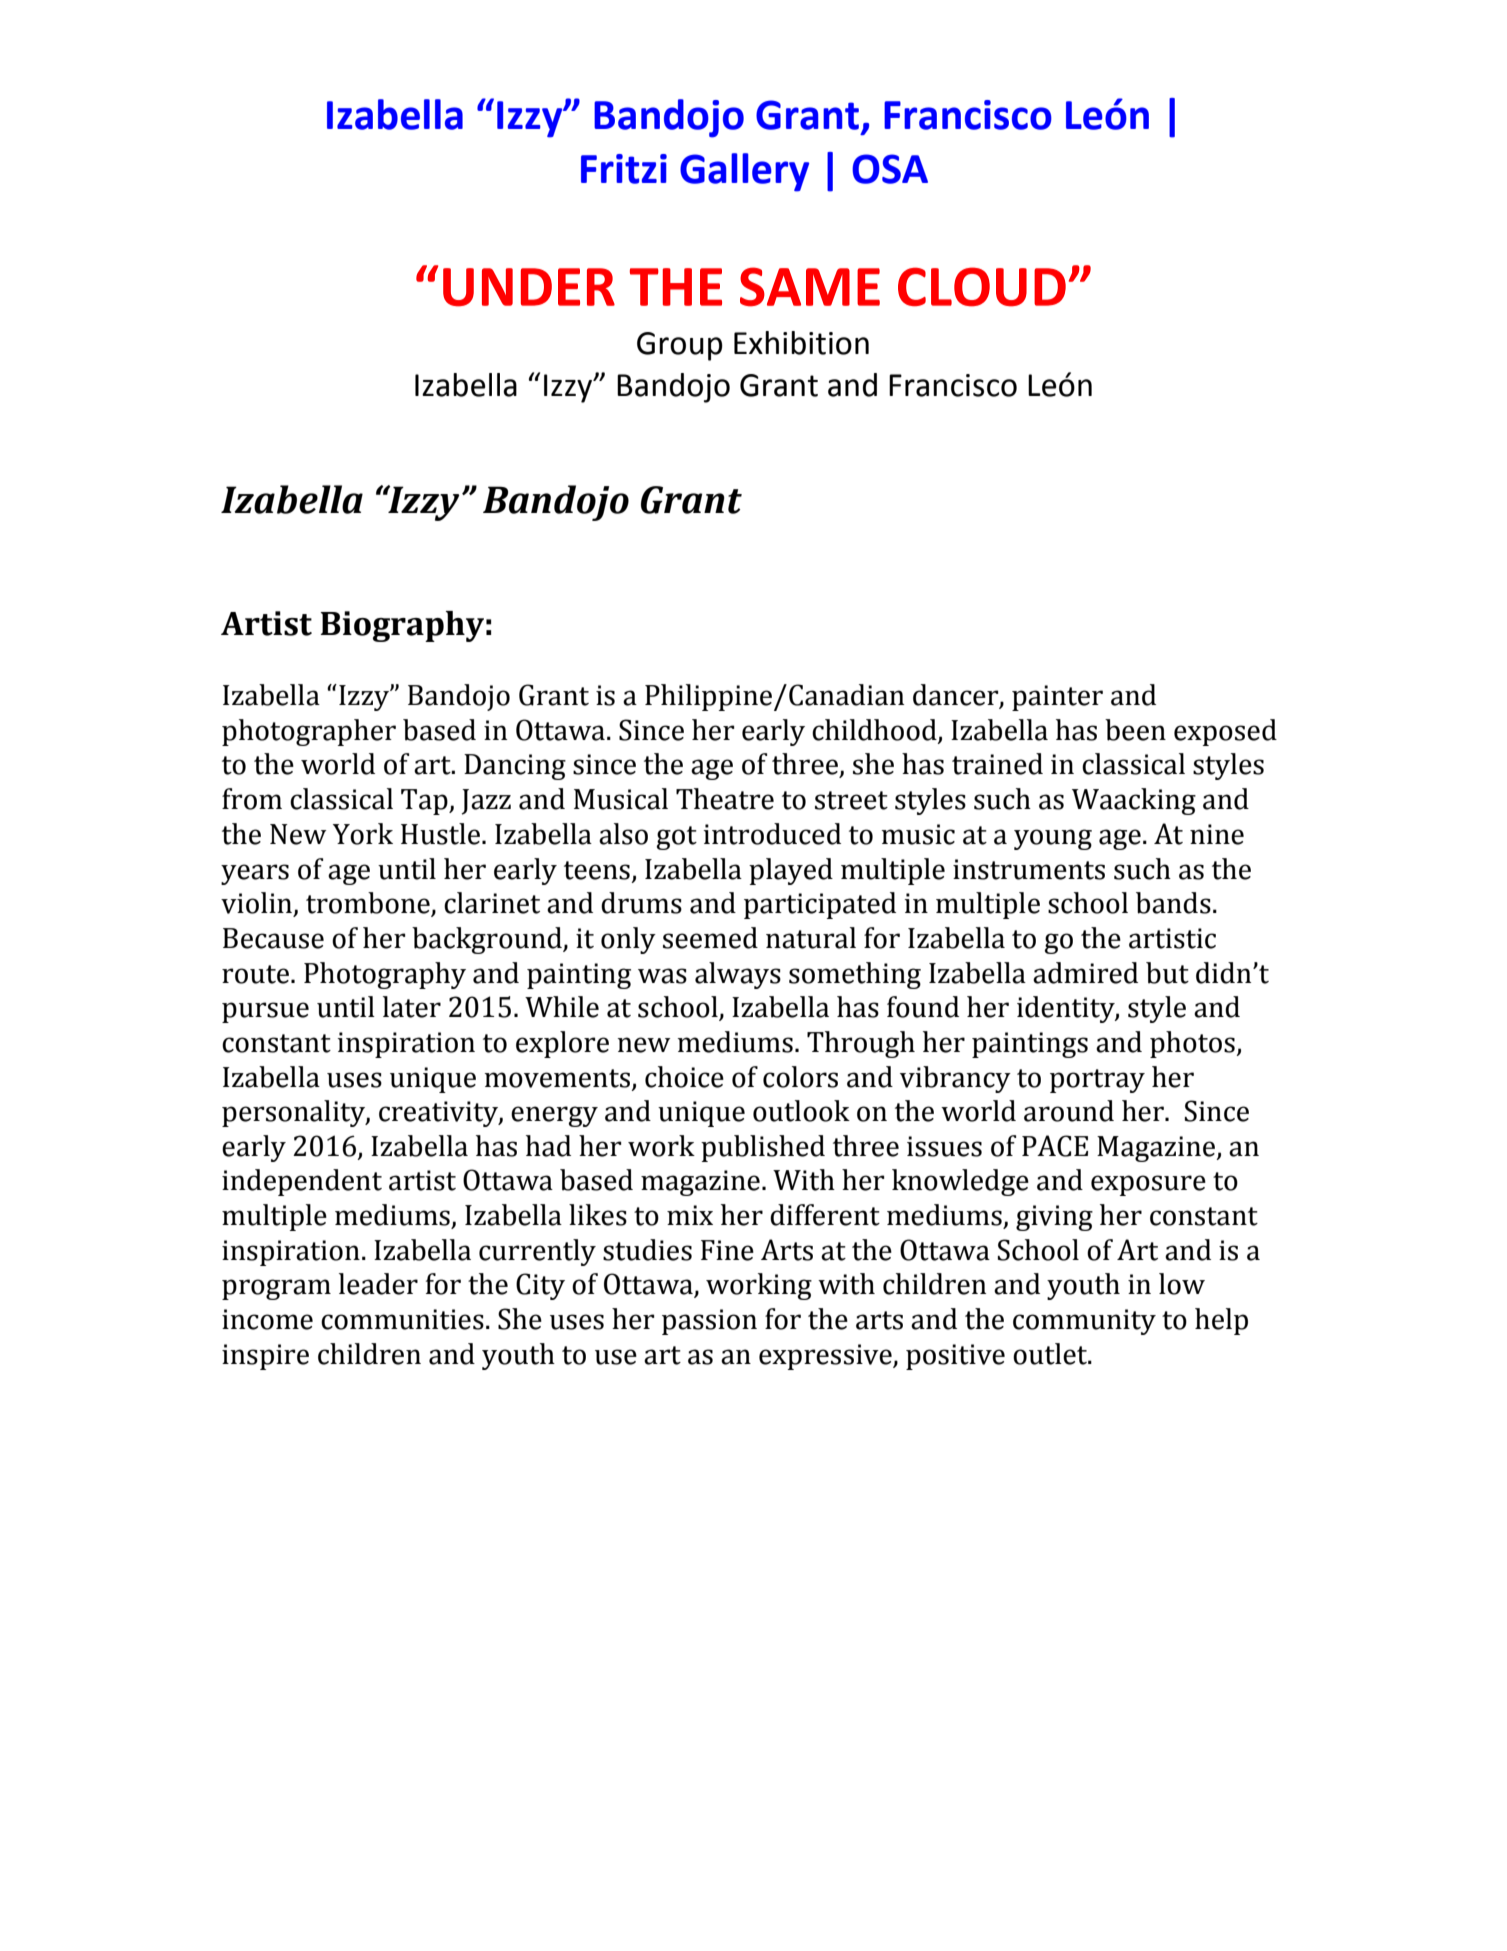  I want to click on passion, so click(709, 1322).
